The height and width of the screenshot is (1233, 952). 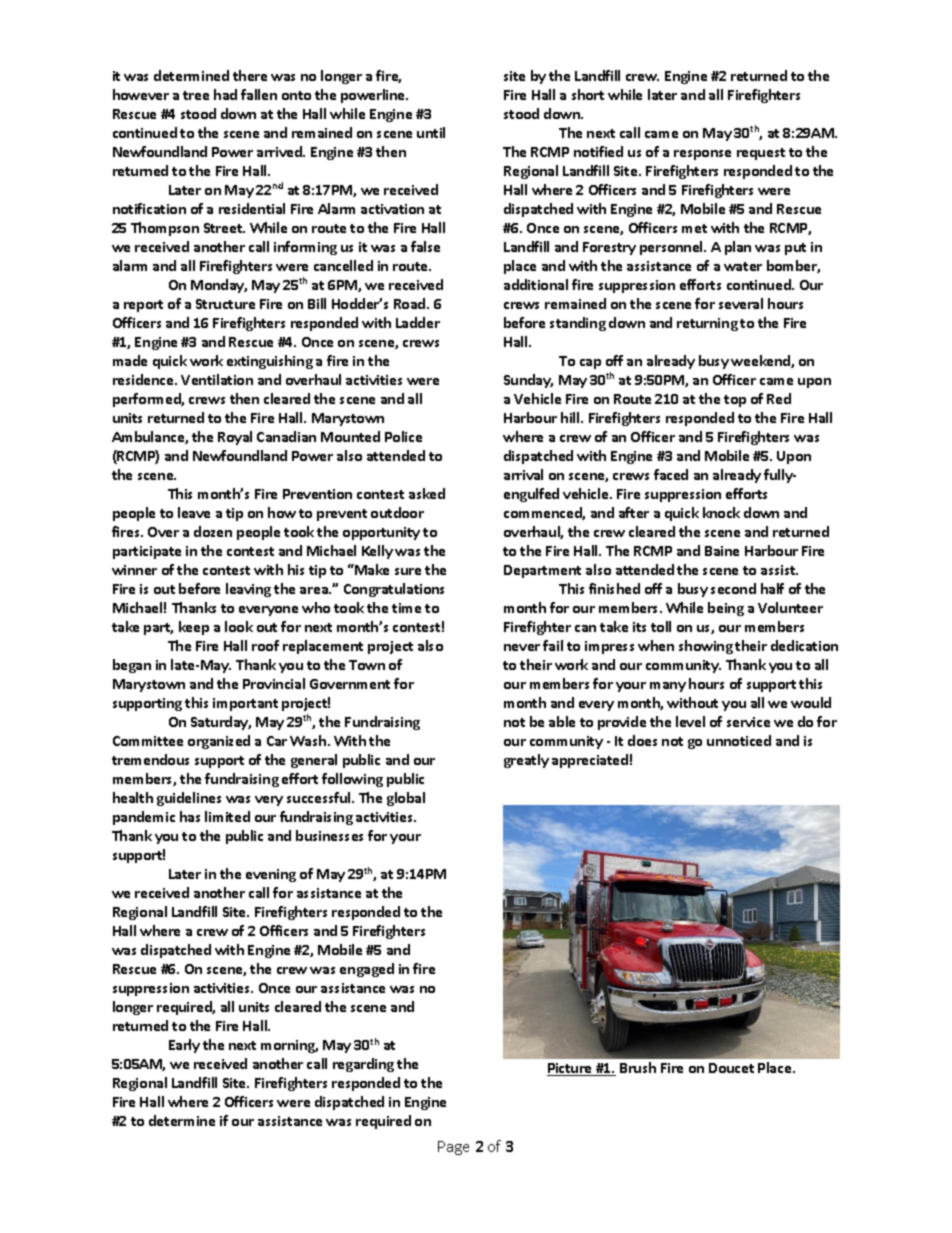 I want to click on returning, so click(x=707, y=324).
